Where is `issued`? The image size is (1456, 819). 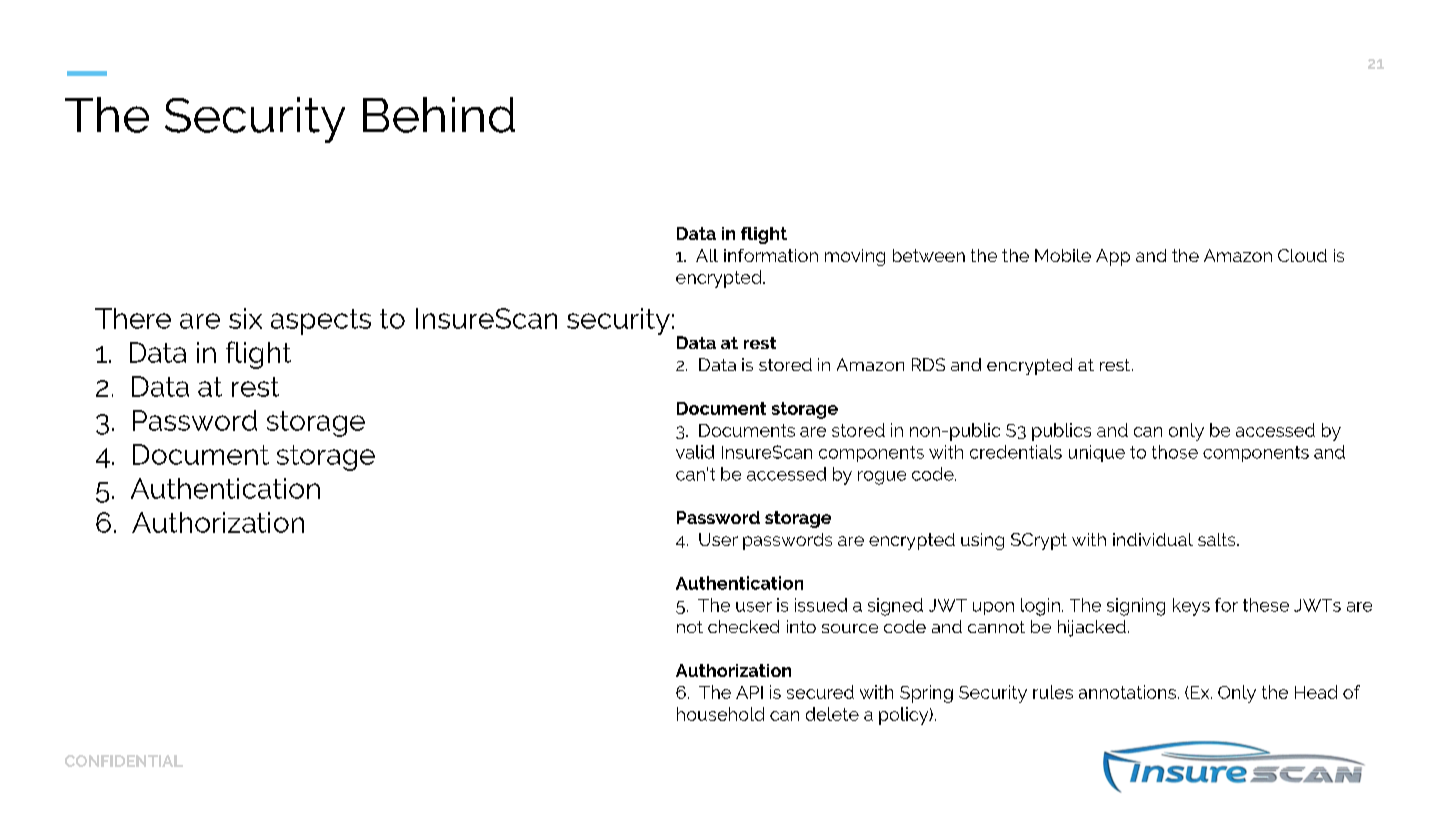 issued is located at coordinates (821, 605).
